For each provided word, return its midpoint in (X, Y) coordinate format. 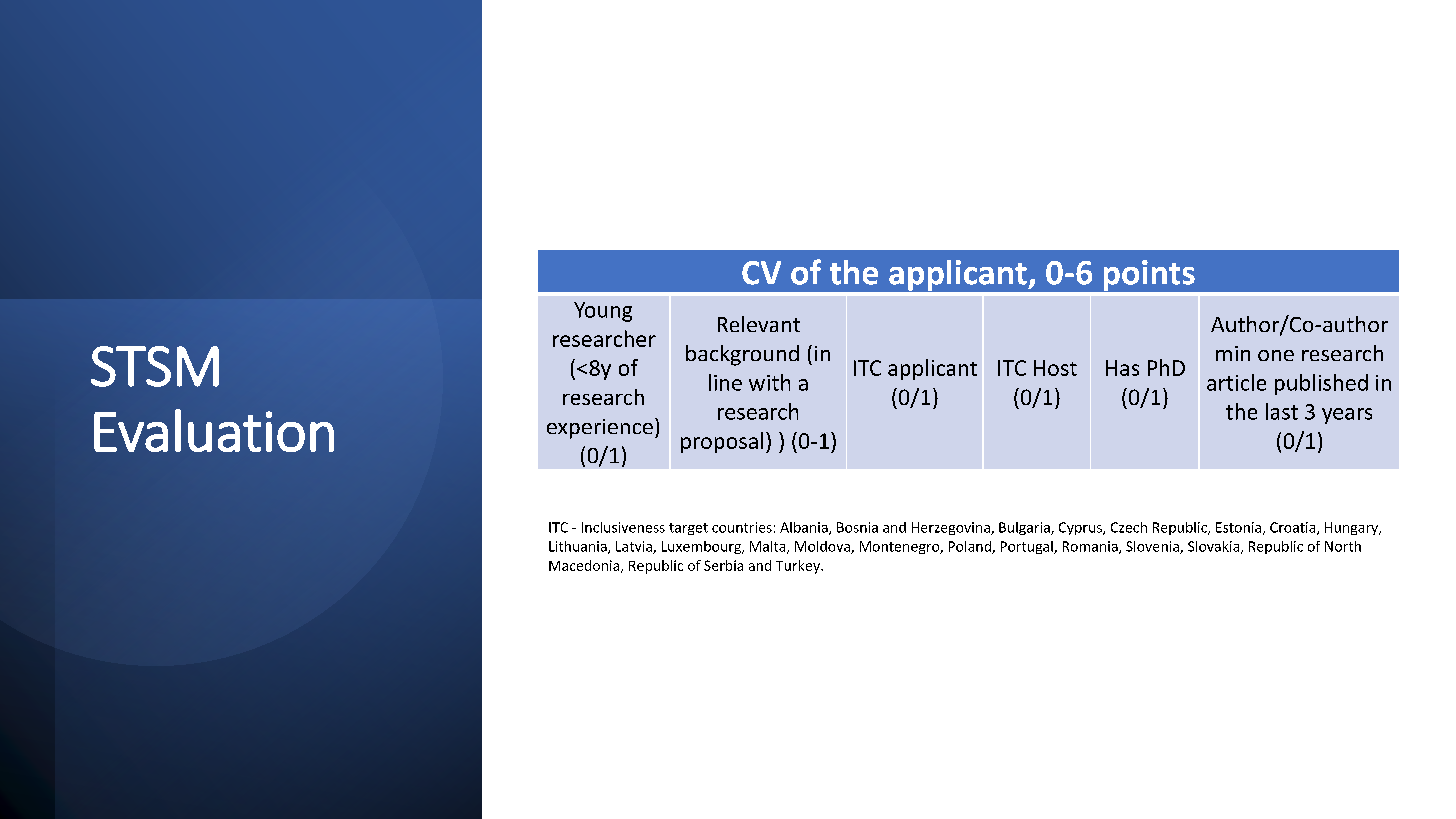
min (1233, 353)
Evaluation (214, 430)
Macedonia (585, 566)
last (1282, 411)
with (769, 382)
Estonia (1238, 527)
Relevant (759, 324)
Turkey (799, 567)
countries (742, 527)
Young (603, 312)
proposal (722, 442)
